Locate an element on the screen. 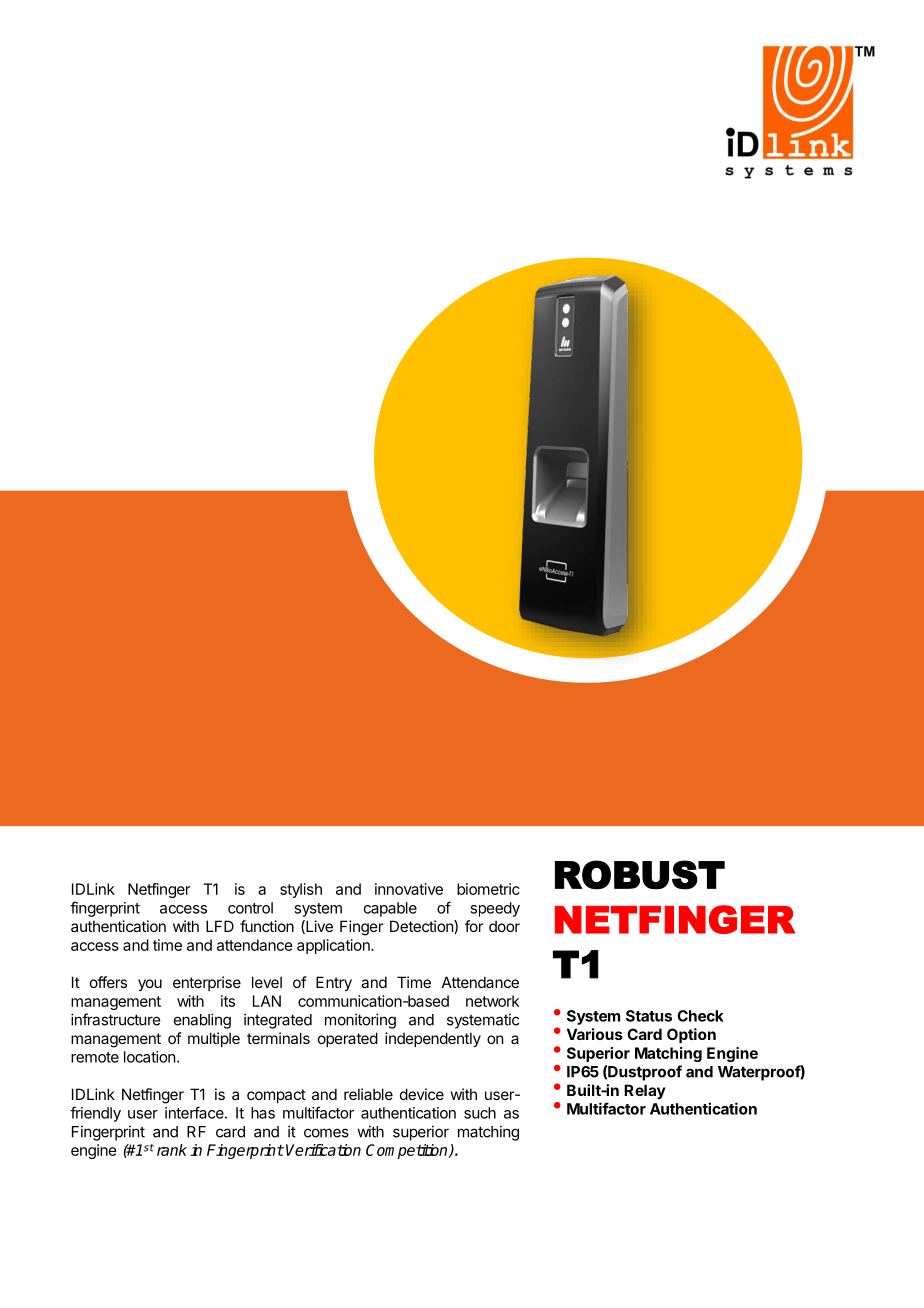  application is located at coordinates (334, 946).
